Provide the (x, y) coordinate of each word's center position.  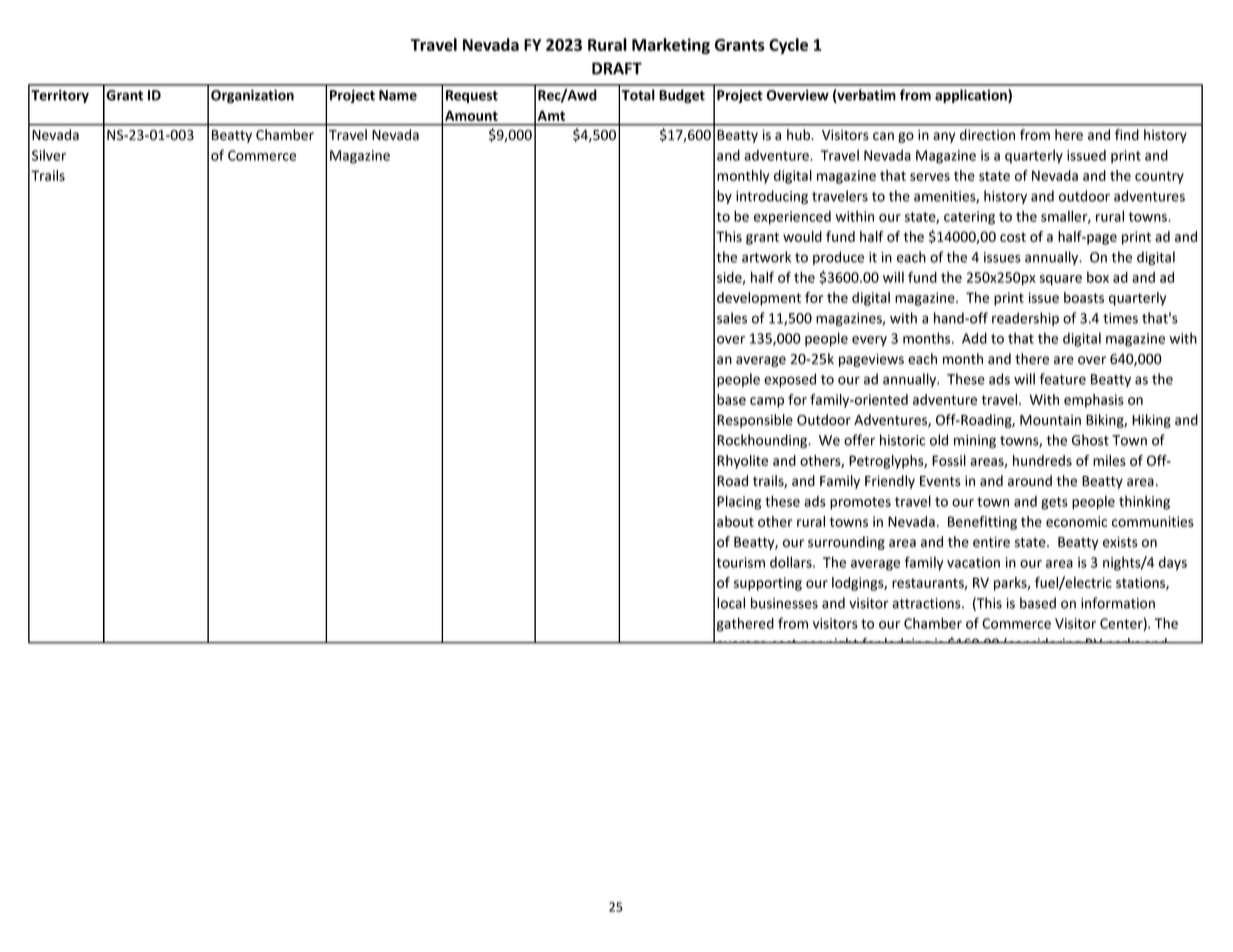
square (1061, 280)
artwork (766, 257)
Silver (49, 155)
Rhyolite (742, 462)
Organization (252, 96)
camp (767, 402)
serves (930, 177)
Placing (739, 502)
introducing (772, 197)
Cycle (788, 46)
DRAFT (617, 68)
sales (732, 318)
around (1030, 481)
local (731, 603)
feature (1062, 379)
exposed (790, 380)
